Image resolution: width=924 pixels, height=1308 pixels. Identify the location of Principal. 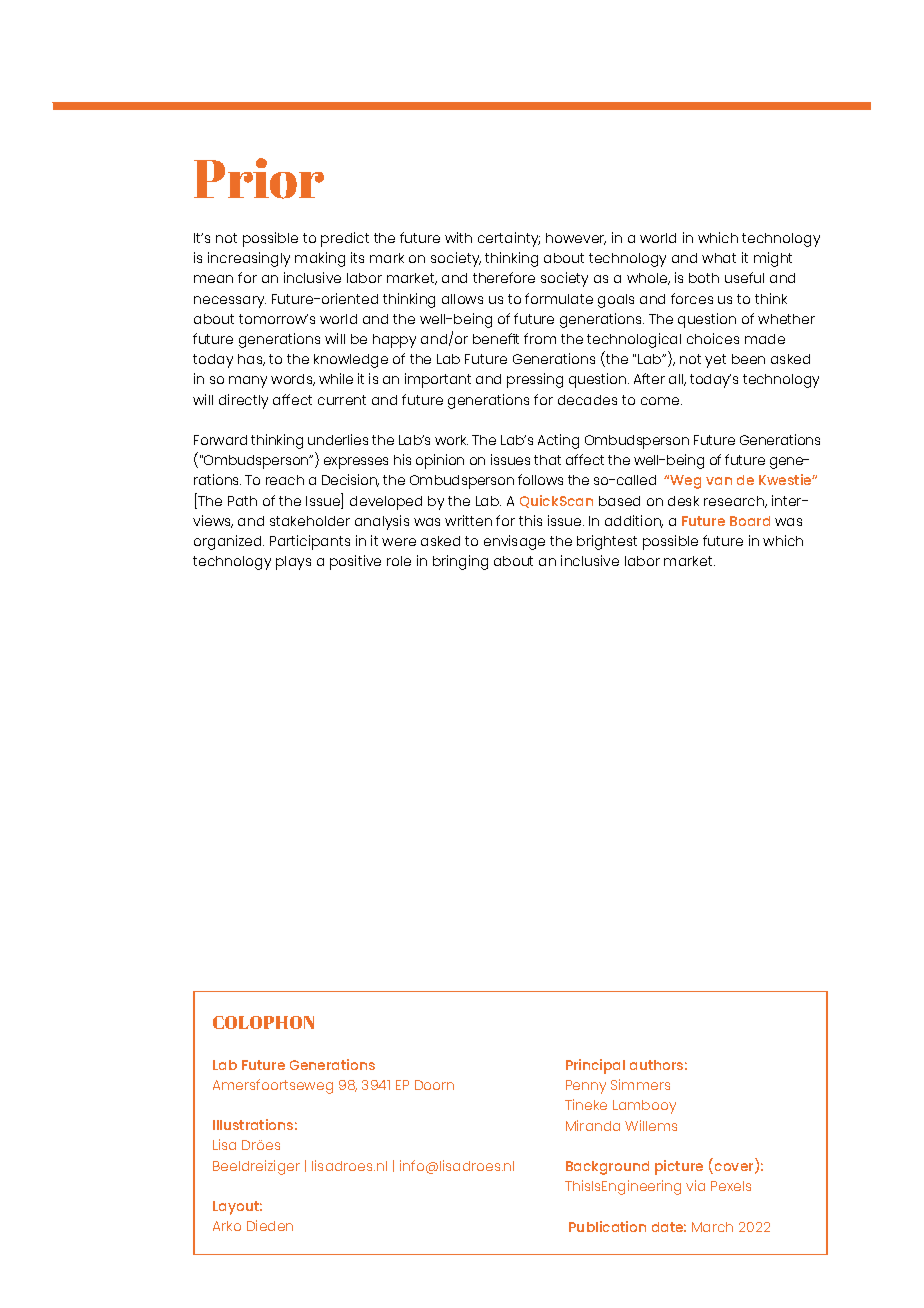
(595, 1066).
